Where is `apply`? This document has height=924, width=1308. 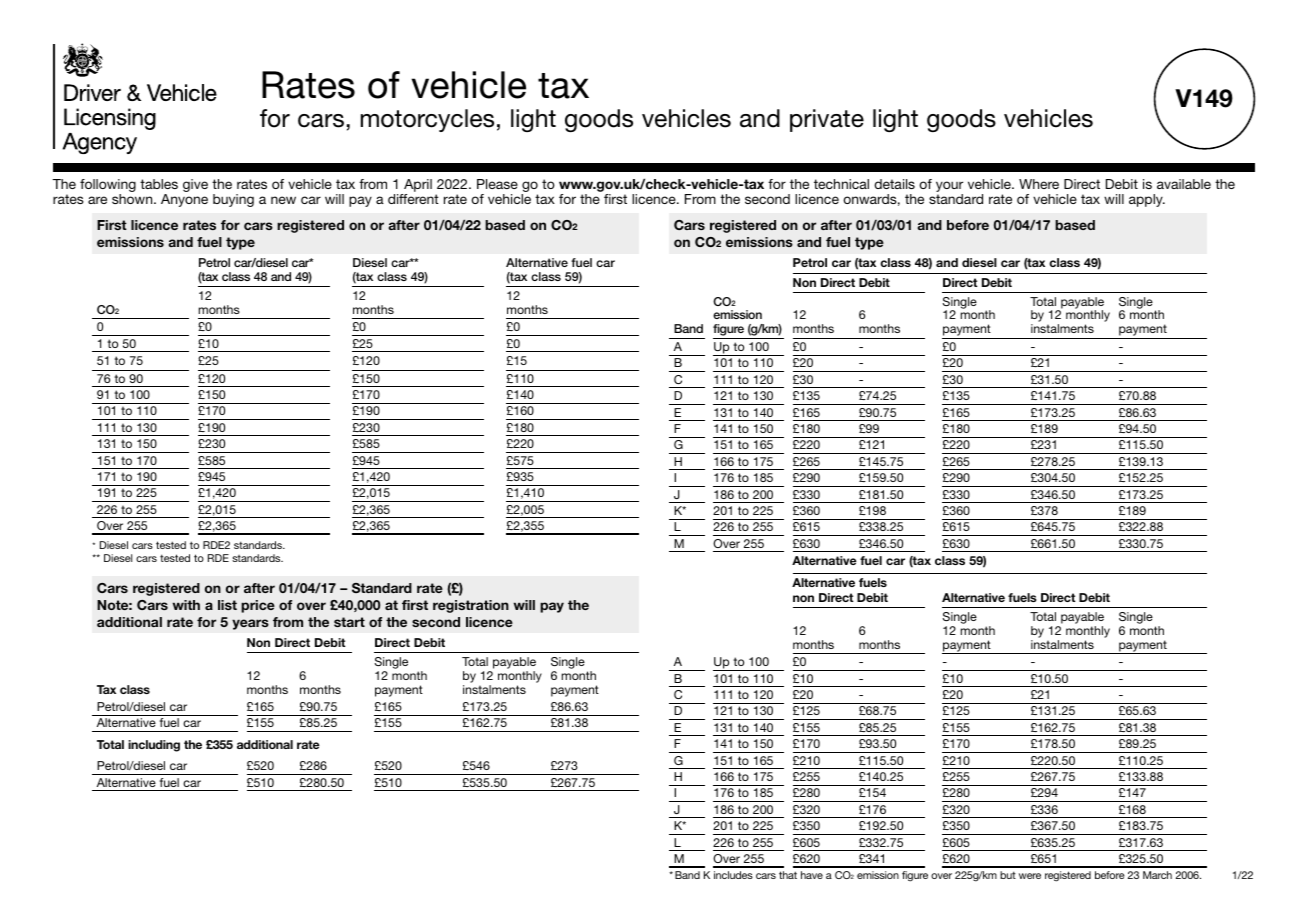
apply is located at coordinates (1147, 200).
